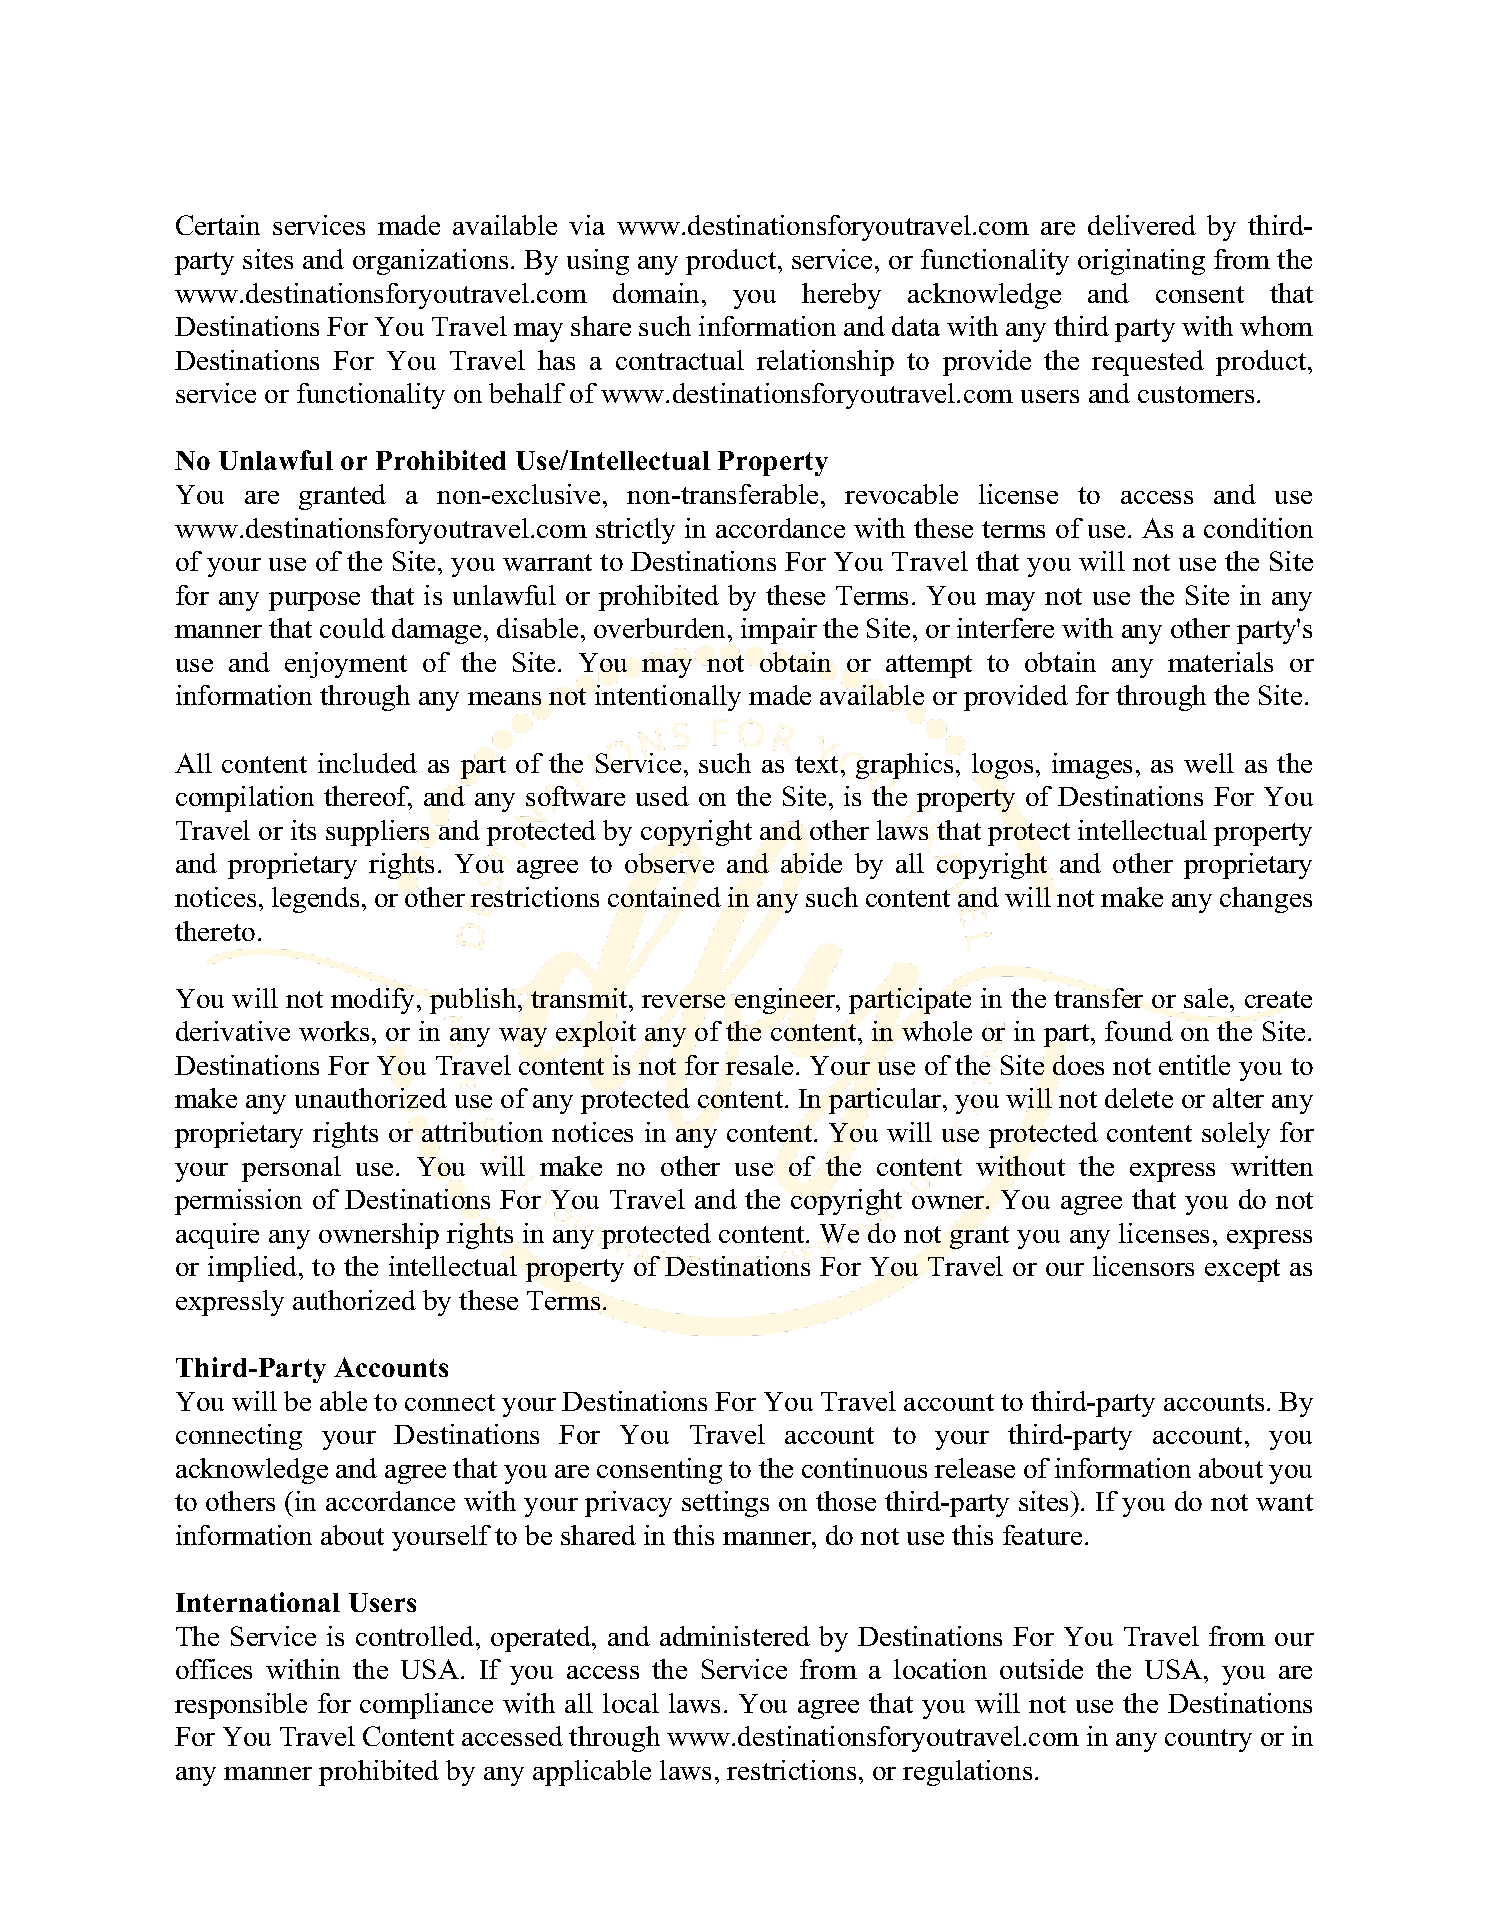 This page has height=1927, width=1489. What do you see at coordinates (656, 293) in the page?
I see `domain` at bounding box center [656, 293].
